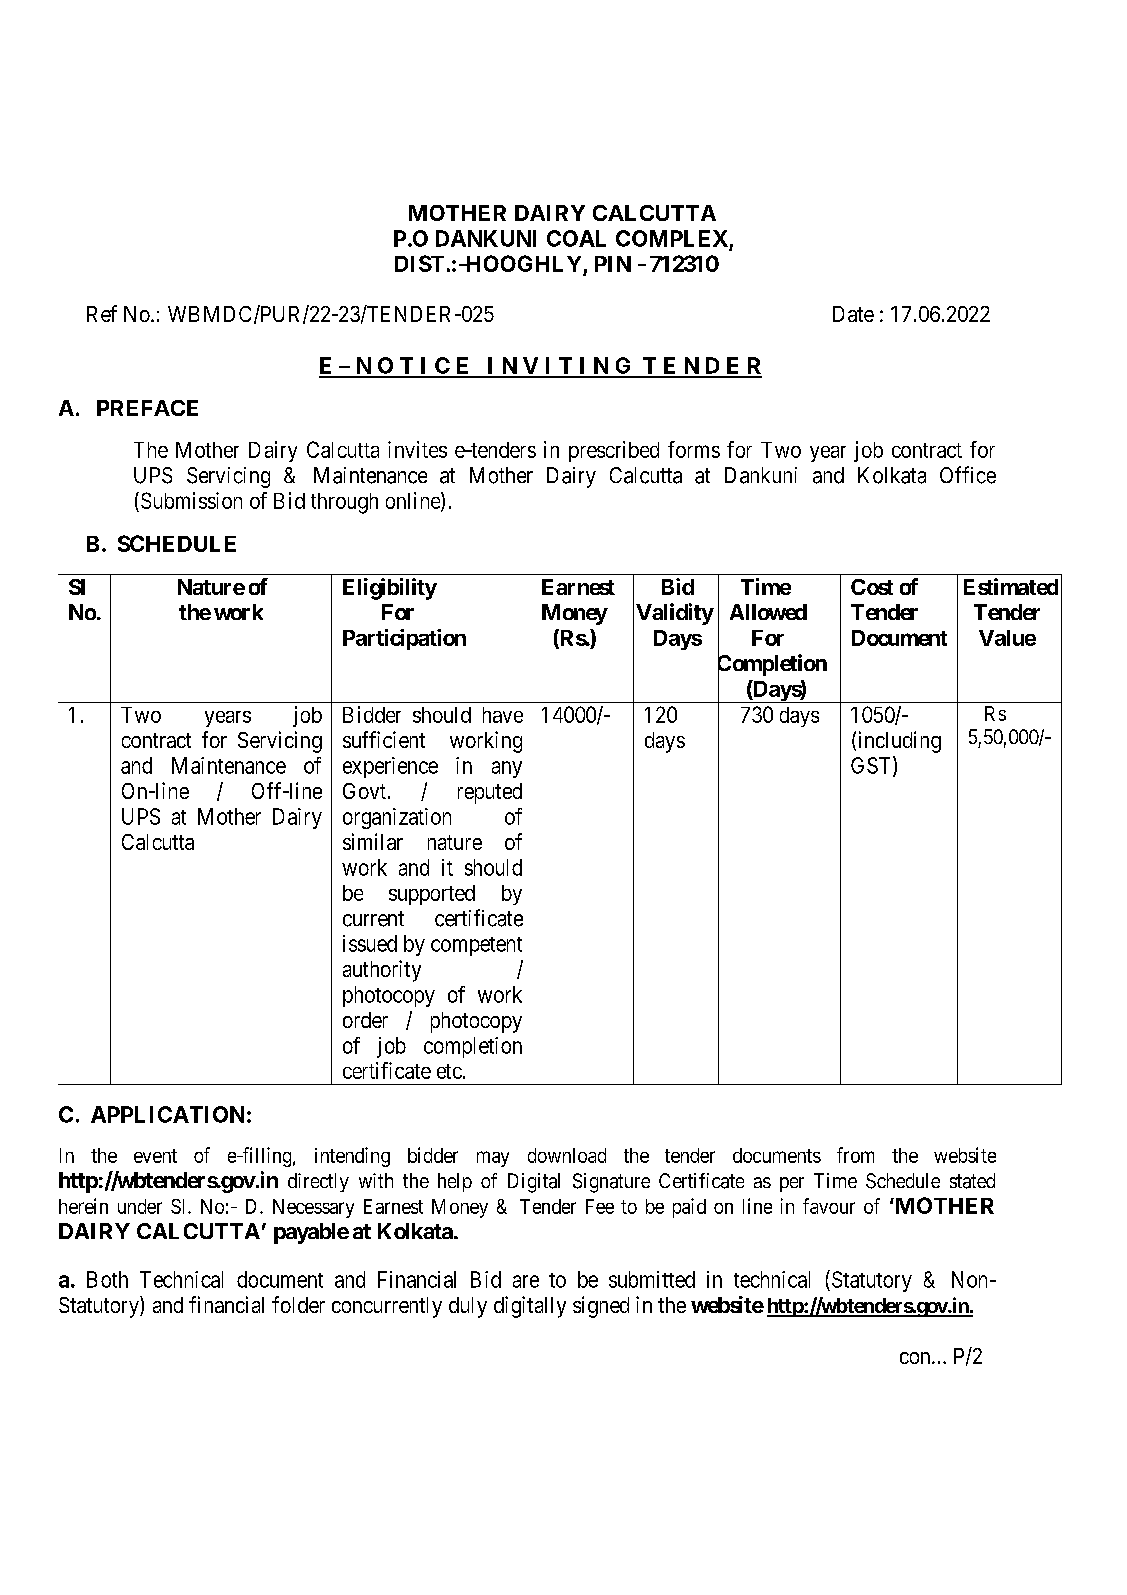  Describe the element at coordinates (872, 766) in the document. I see `GST` at that location.
